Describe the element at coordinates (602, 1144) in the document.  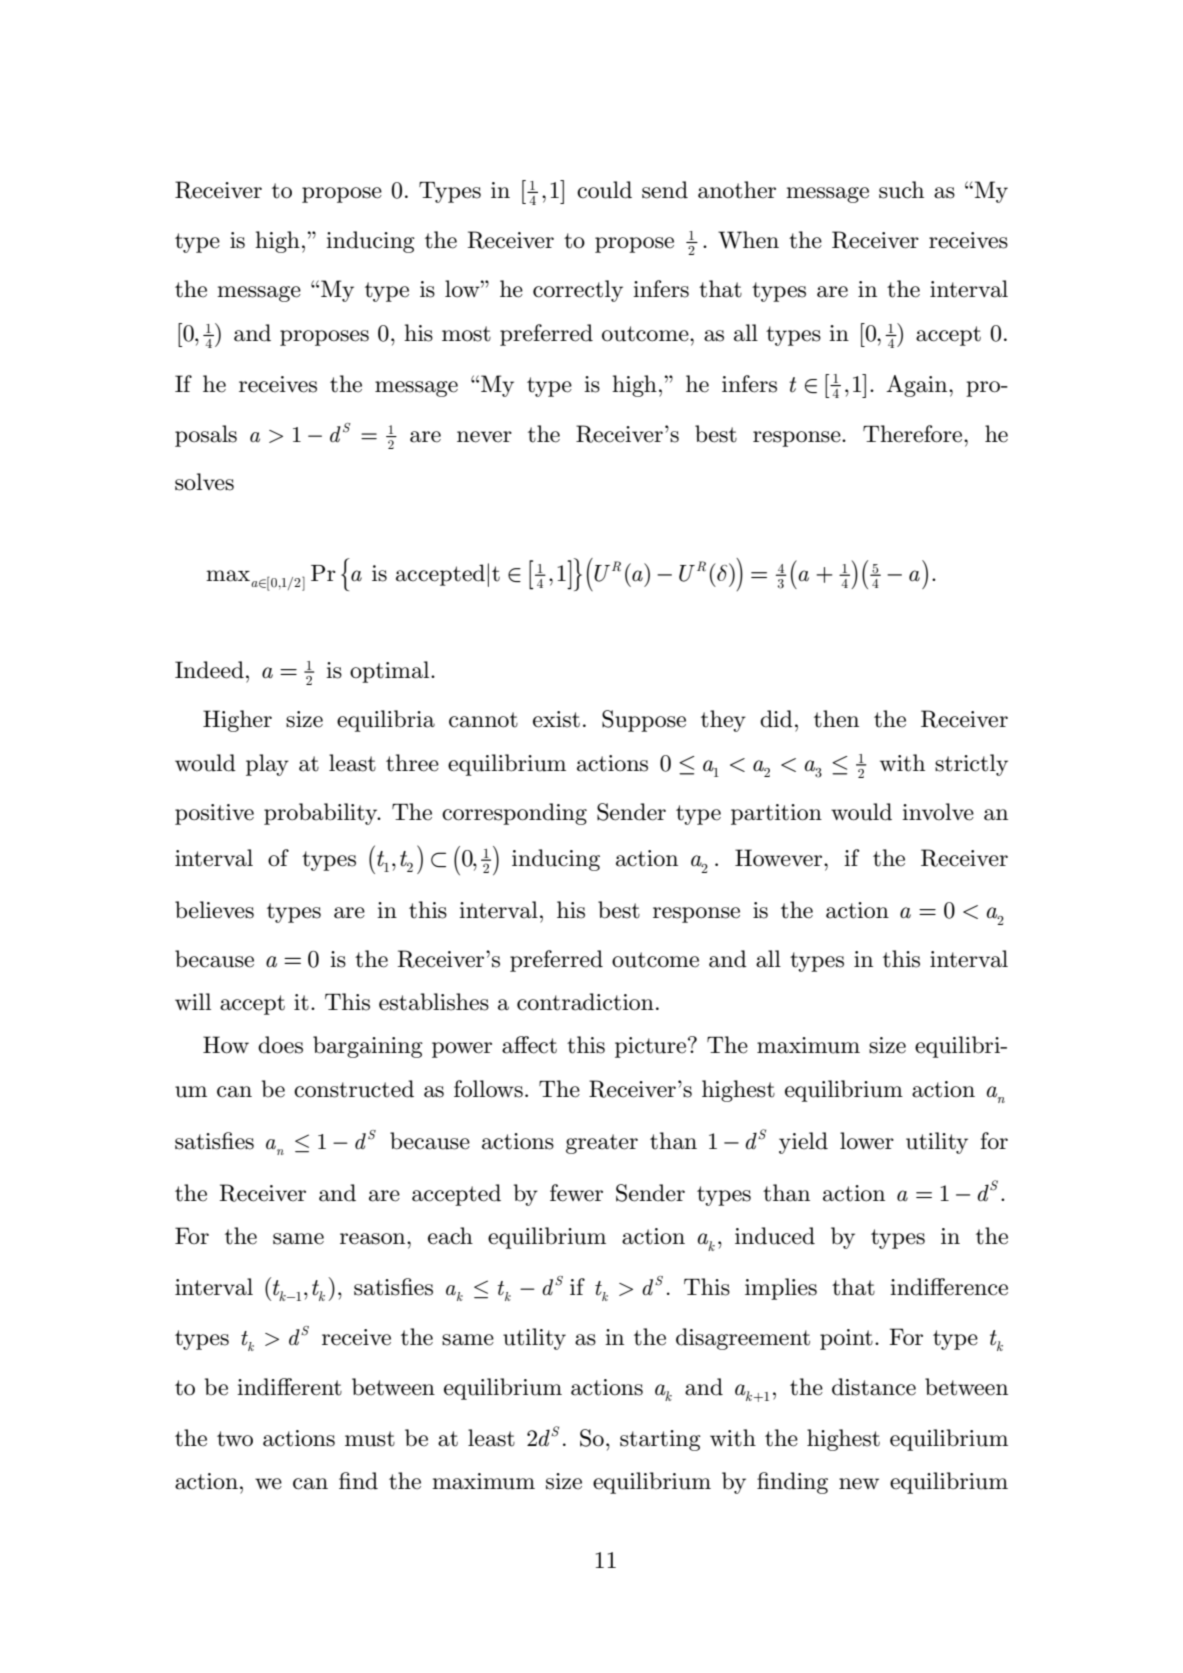
I see `greater` at that location.
